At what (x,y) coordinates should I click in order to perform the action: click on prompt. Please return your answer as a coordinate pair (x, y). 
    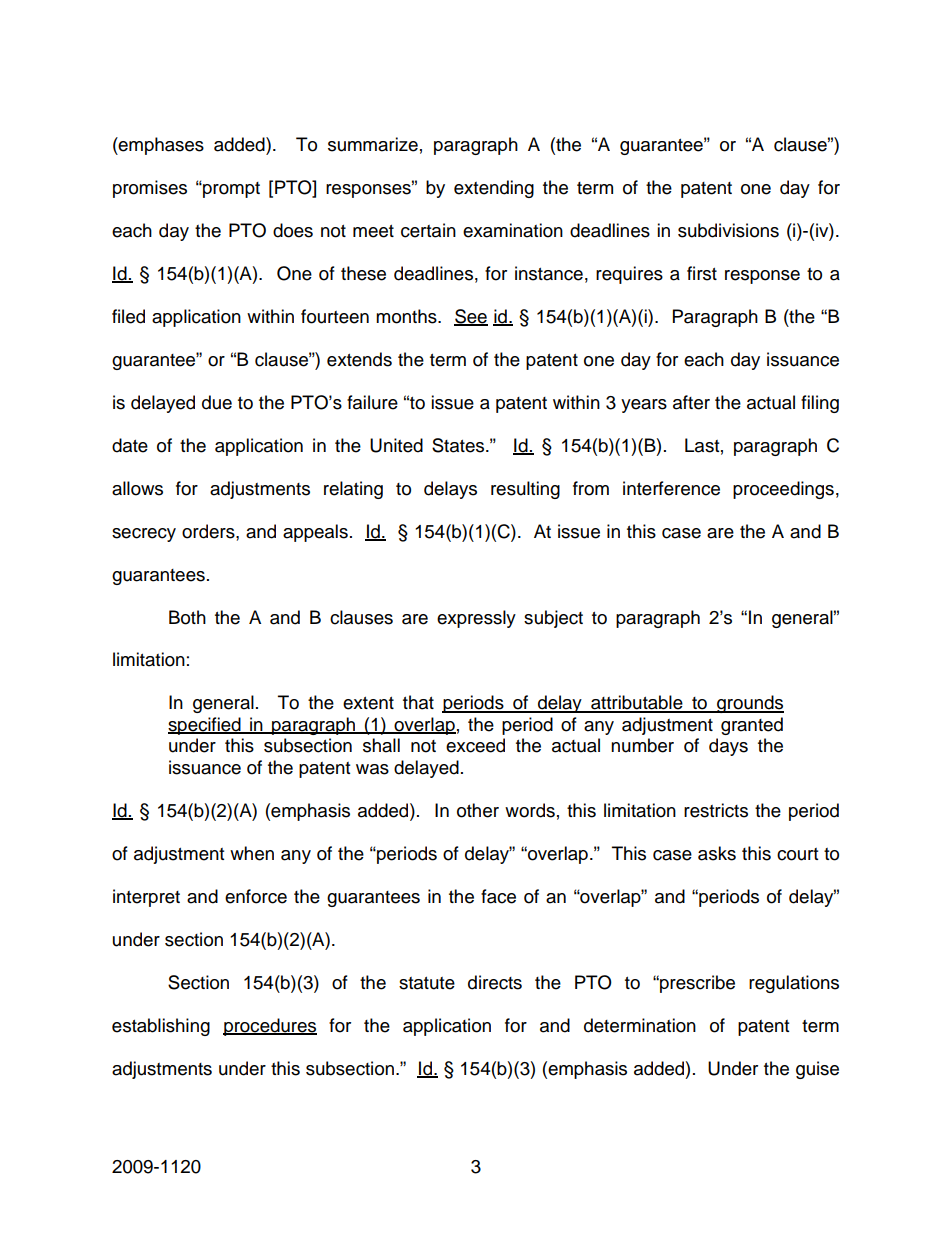
    Looking at the image, I should click on (230, 190).
